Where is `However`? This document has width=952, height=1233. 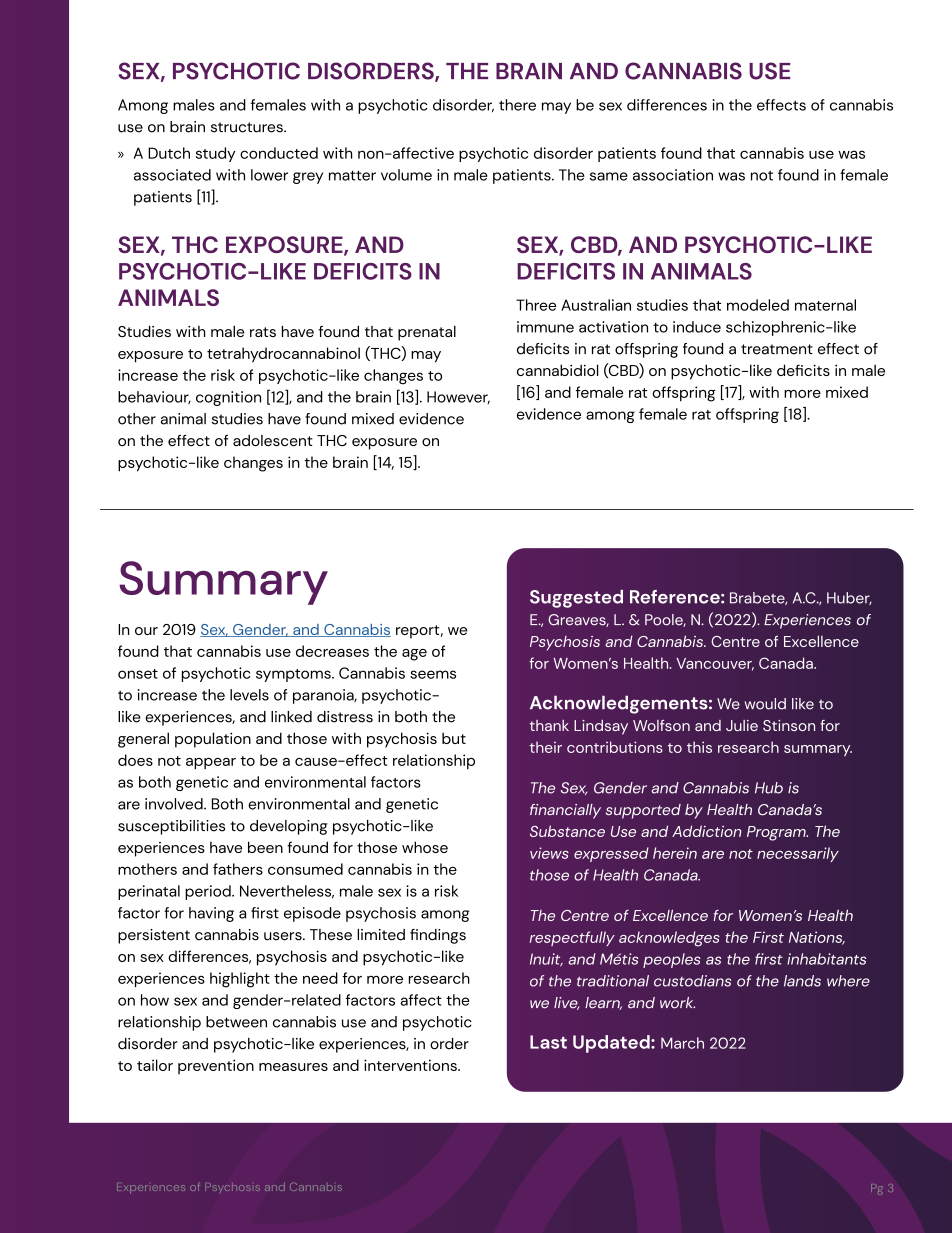
However is located at coordinates (458, 397).
